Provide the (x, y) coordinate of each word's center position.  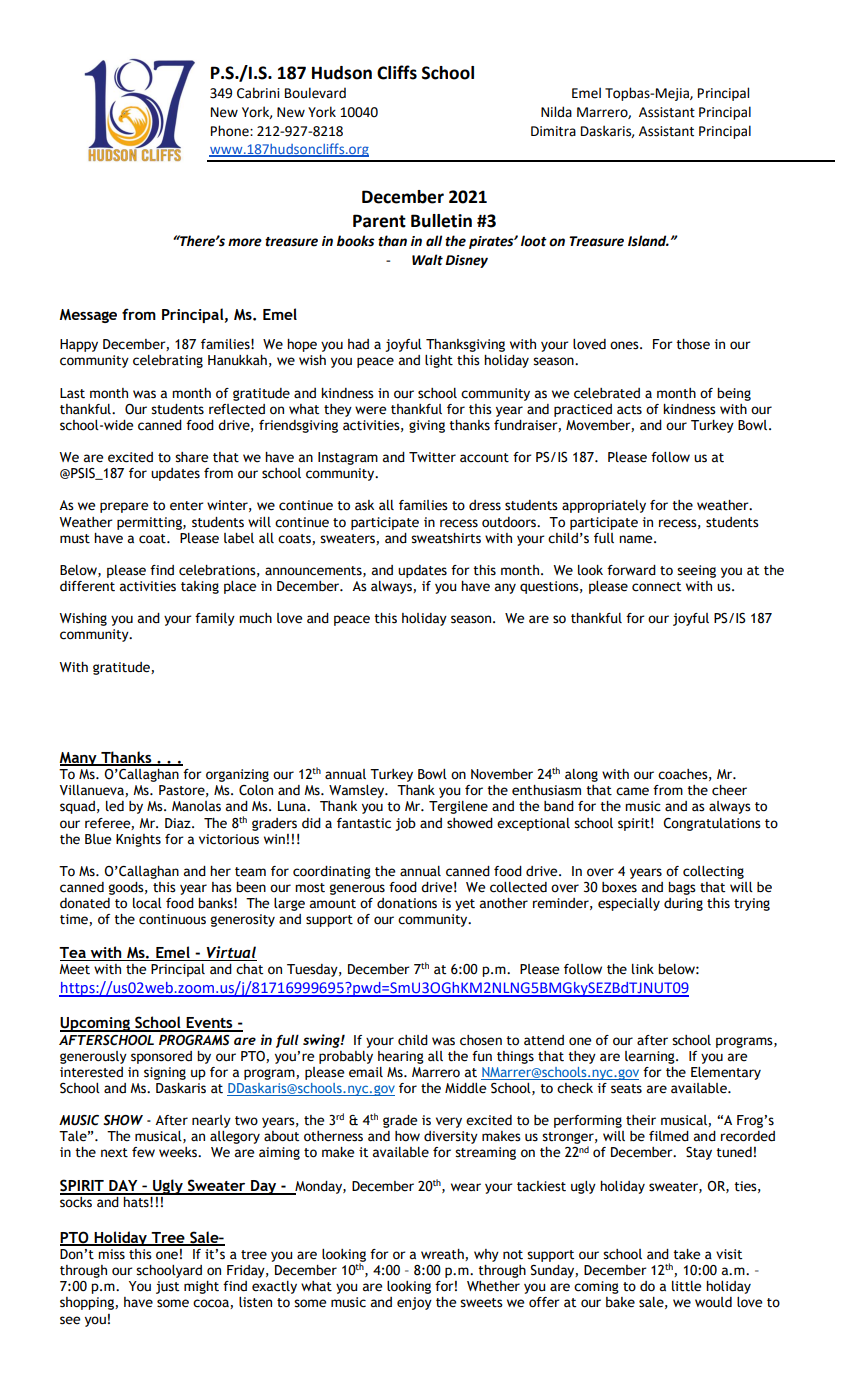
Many (79, 759)
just (167, 1287)
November (502, 774)
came (632, 791)
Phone (231, 131)
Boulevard (315, 93)
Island (648, 241)
